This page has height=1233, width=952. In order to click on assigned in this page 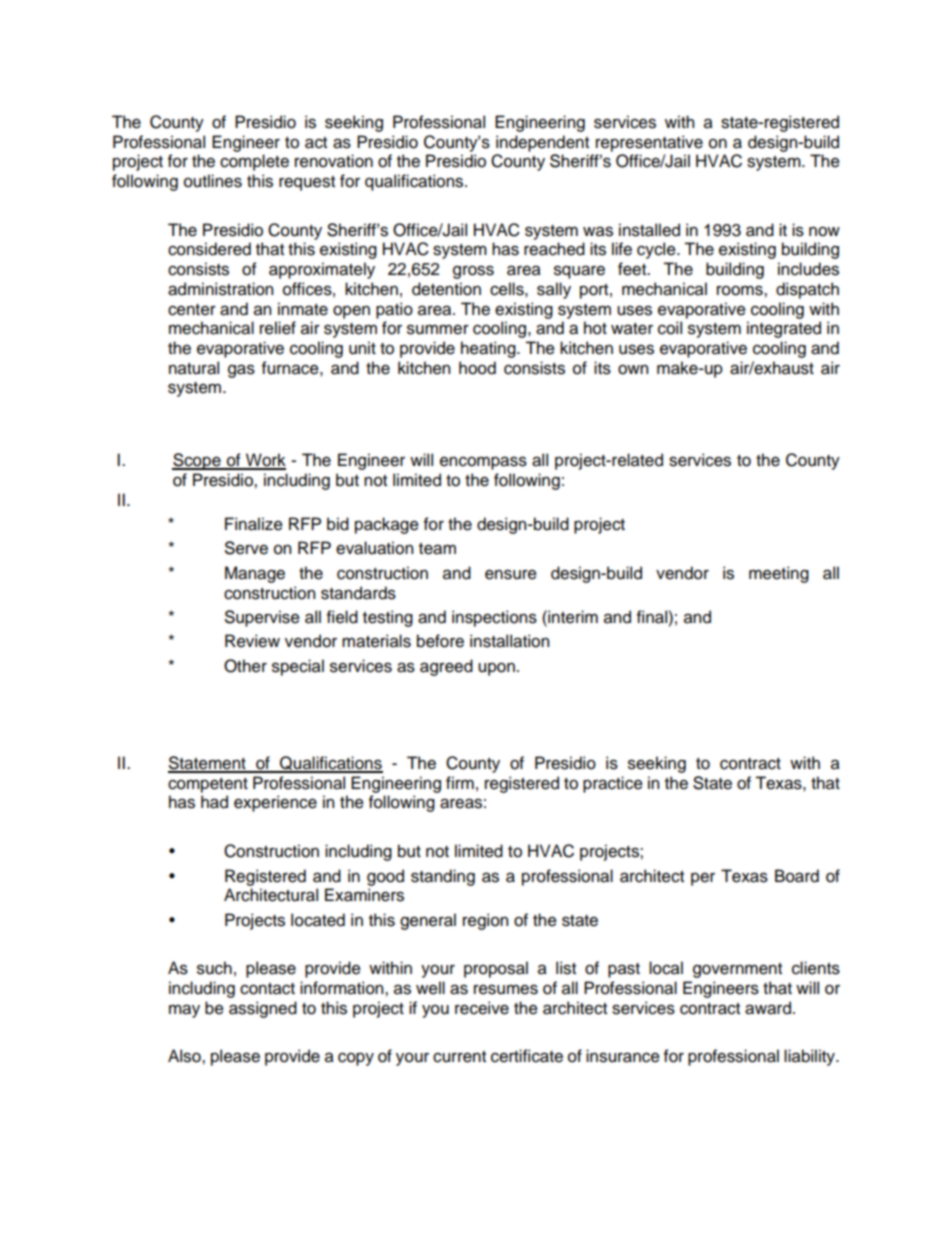, I will do `click(263, 1009)`.
